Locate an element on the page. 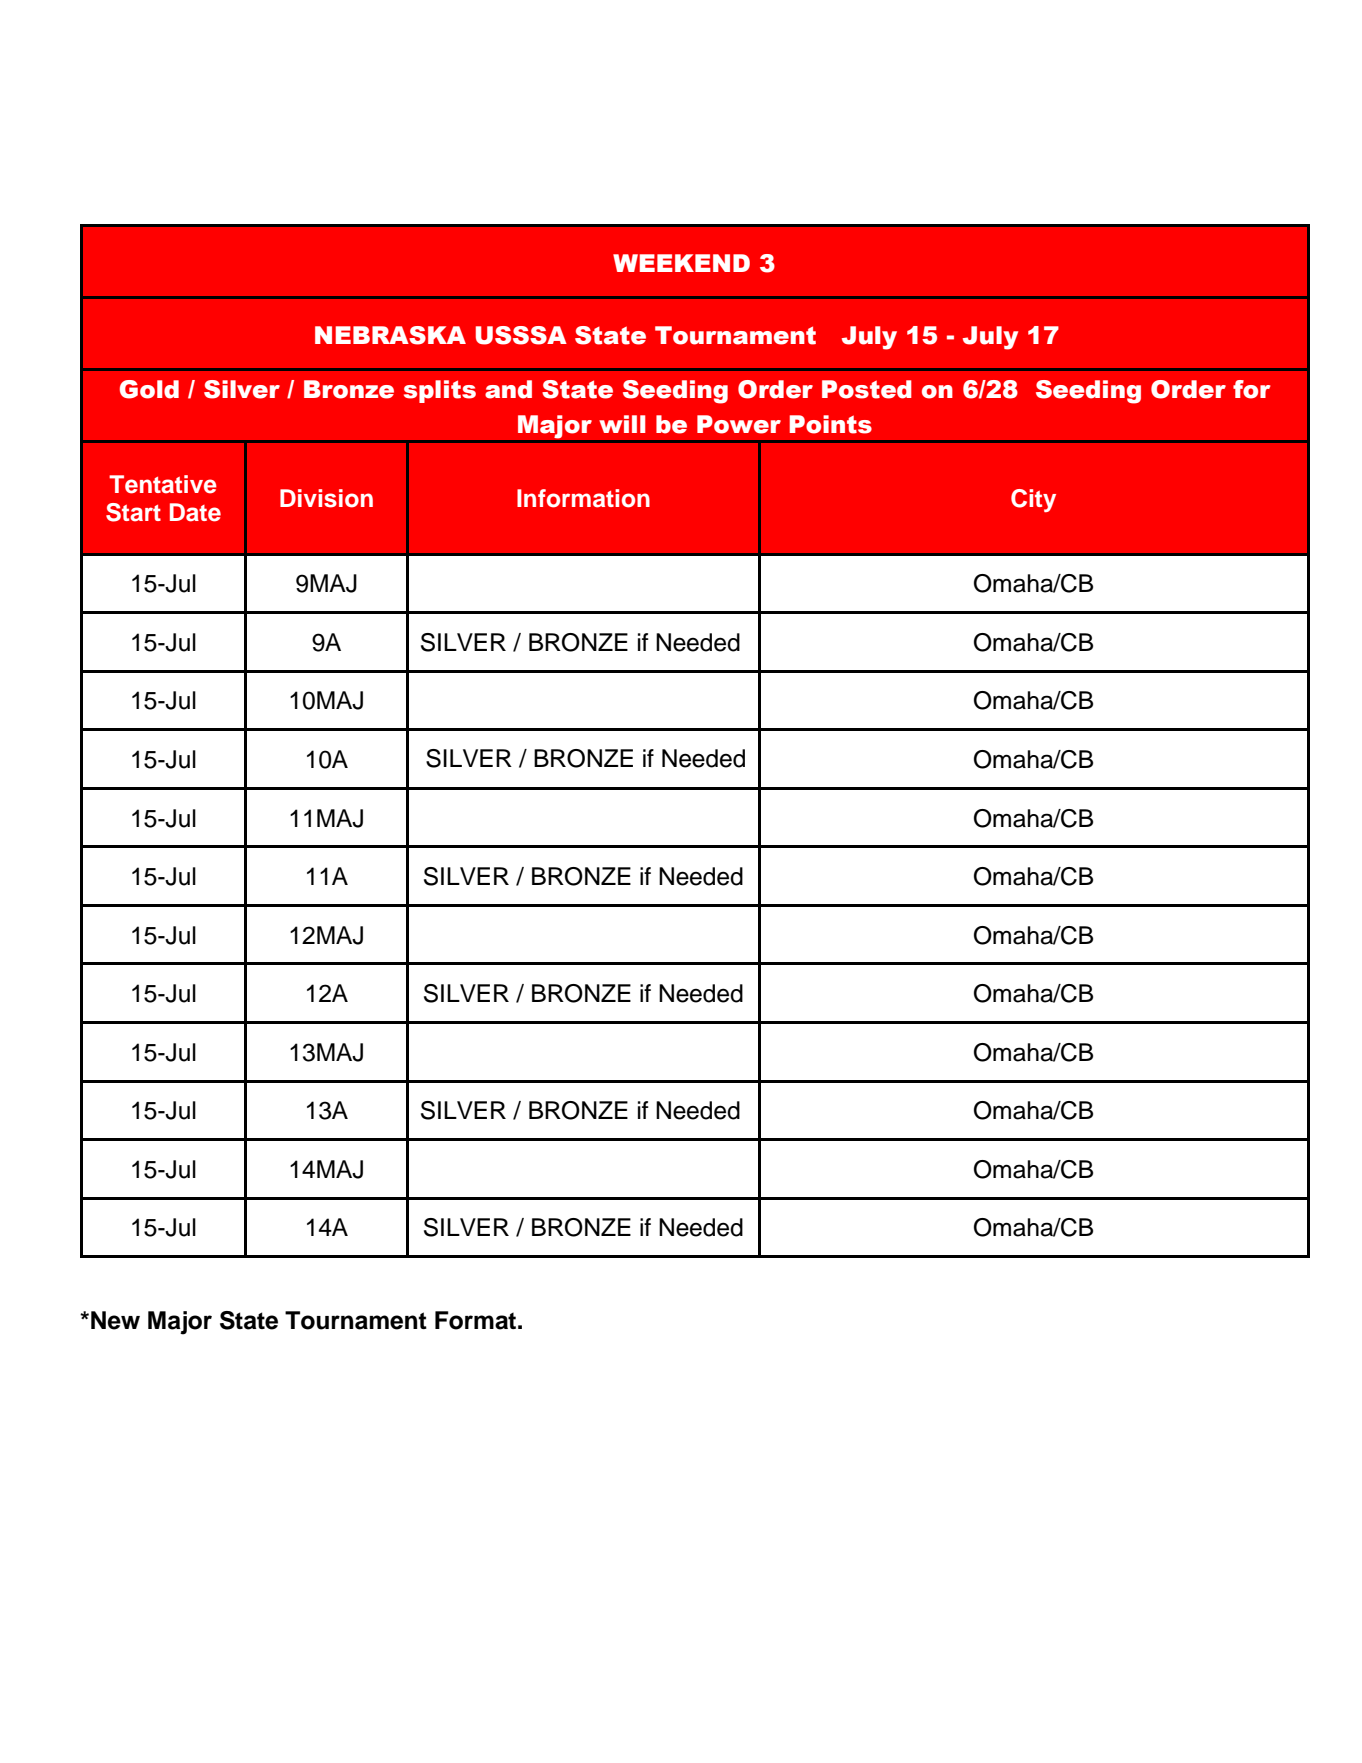 Image resolution: width=1362 pixels, height=1763 pixels. WEEKEND is located at coordinates (681, 263).
